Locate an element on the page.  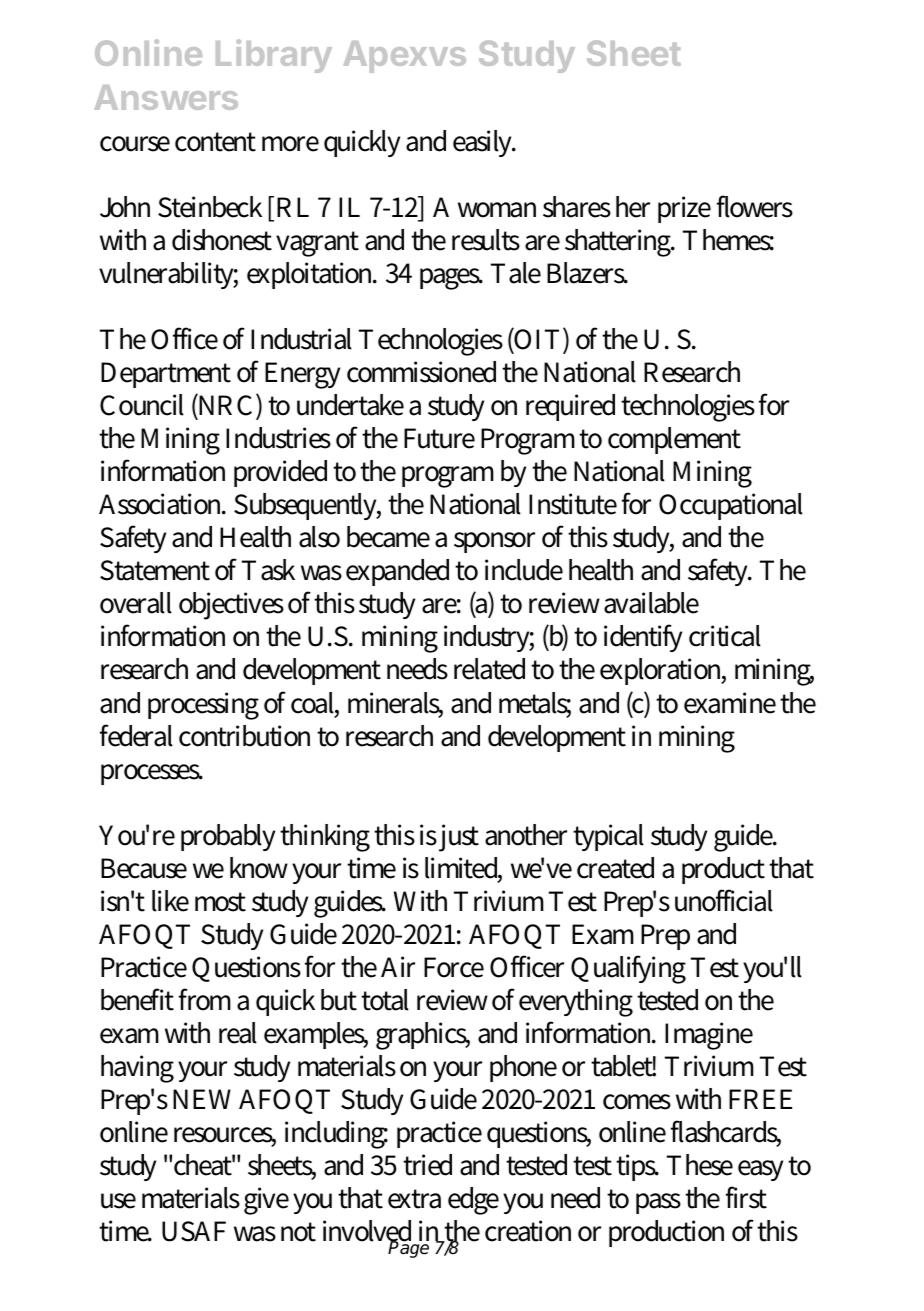
easily is located at coordinates (484, 143).
